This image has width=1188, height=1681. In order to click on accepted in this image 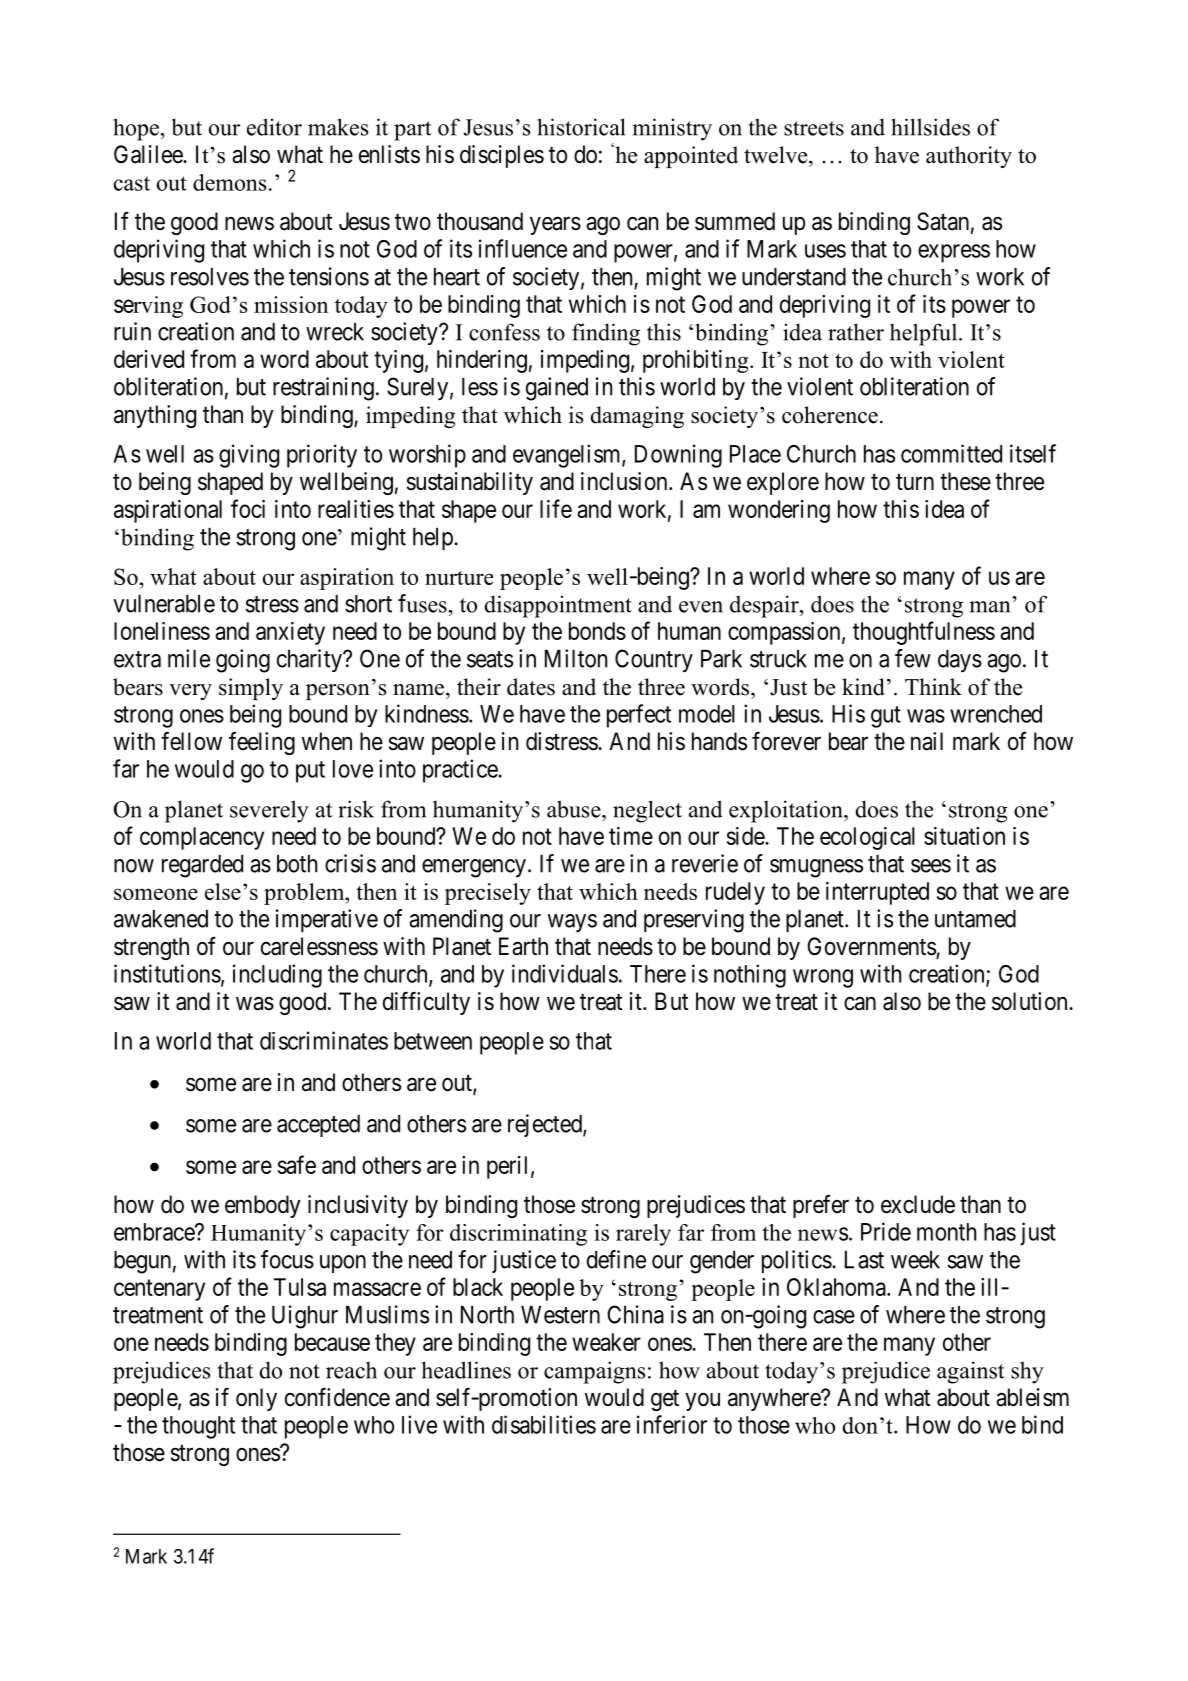, I will do `click(318, 1126)`.
